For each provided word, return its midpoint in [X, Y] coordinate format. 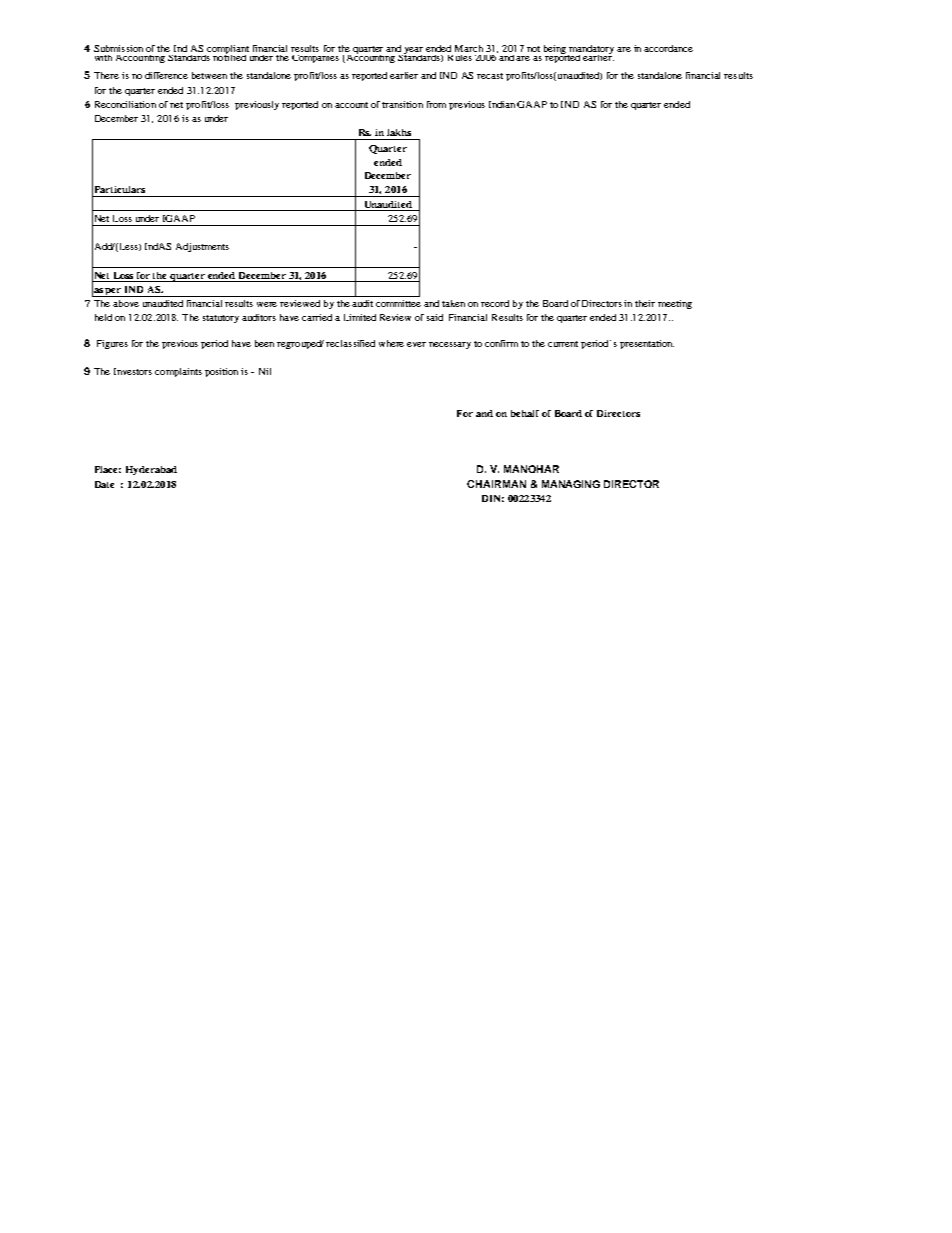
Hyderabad [151, 470]
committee [398, 303]
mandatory [591, 50]
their [645, 303]
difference [166, 75]
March [469, 48]
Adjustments [202, 247]
